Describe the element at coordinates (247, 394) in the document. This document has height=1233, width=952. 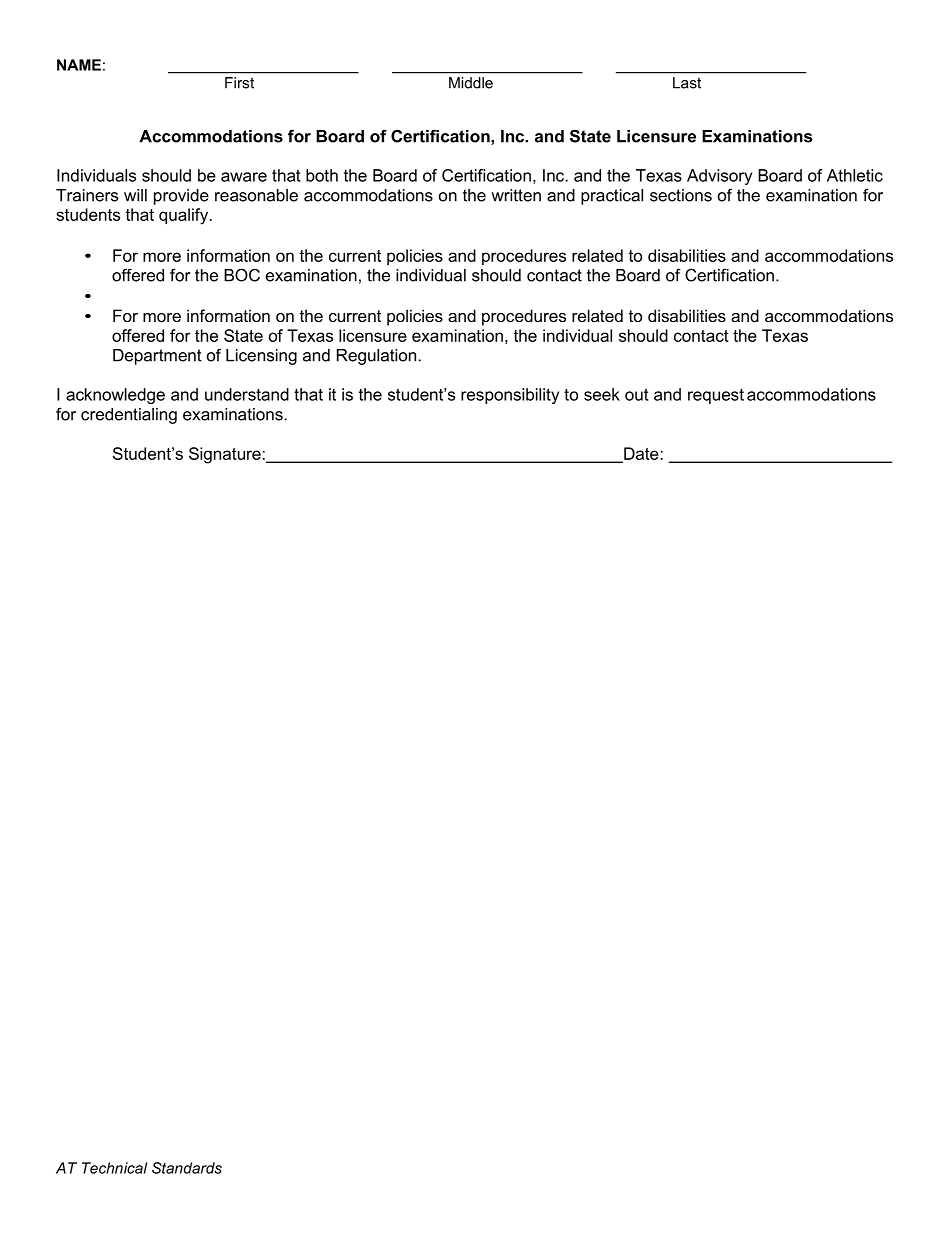
I see `understand` at that location.
